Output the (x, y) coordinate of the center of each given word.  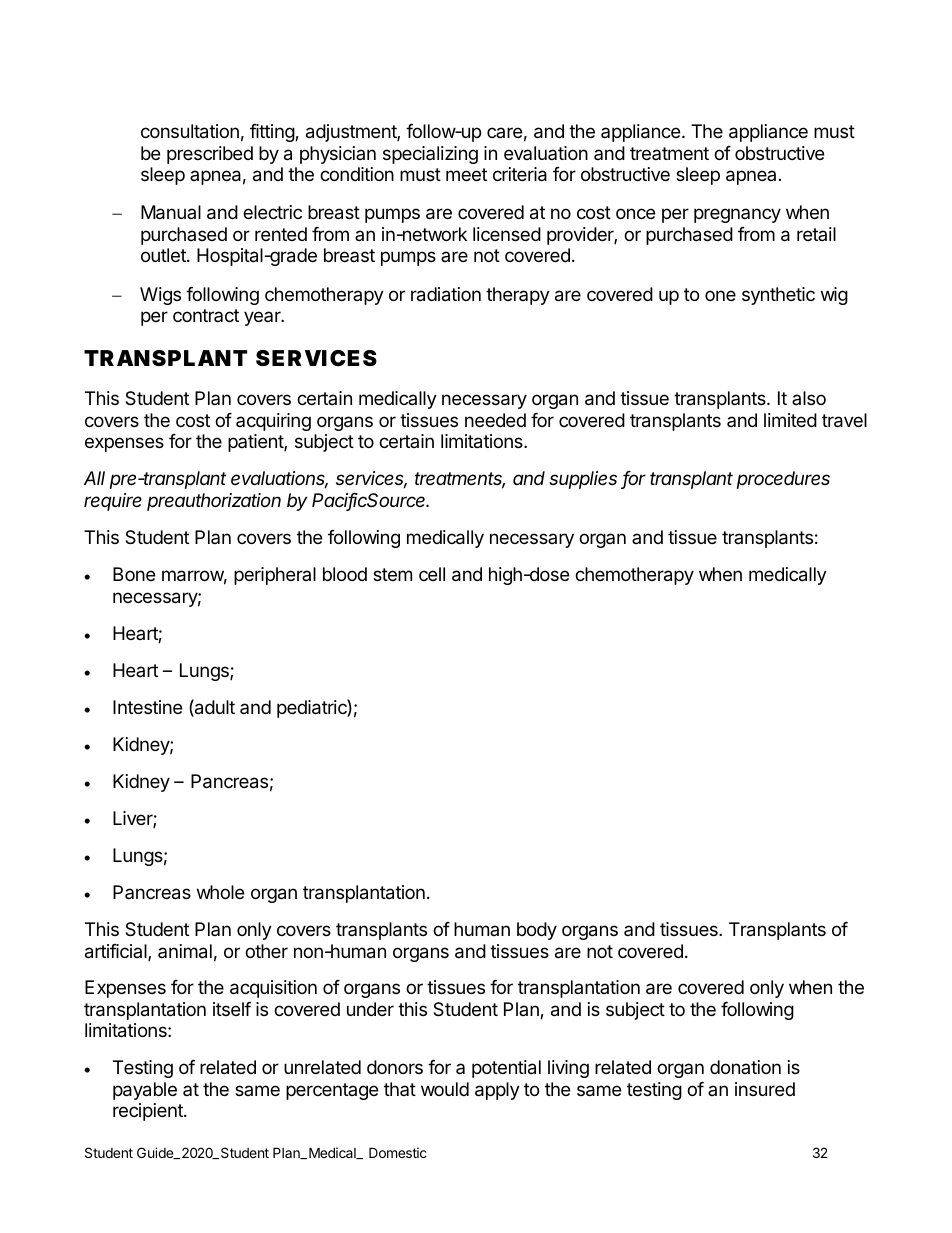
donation (745, 1067)
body (537, 931)
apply (497, 1091)
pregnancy (737, 215)
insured (765, 1089)
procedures (783, 480)
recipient (149, 1112)
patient (256, 443)
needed (495, 420)
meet (466, 174)
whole (220, 892)
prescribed (210, 155)
